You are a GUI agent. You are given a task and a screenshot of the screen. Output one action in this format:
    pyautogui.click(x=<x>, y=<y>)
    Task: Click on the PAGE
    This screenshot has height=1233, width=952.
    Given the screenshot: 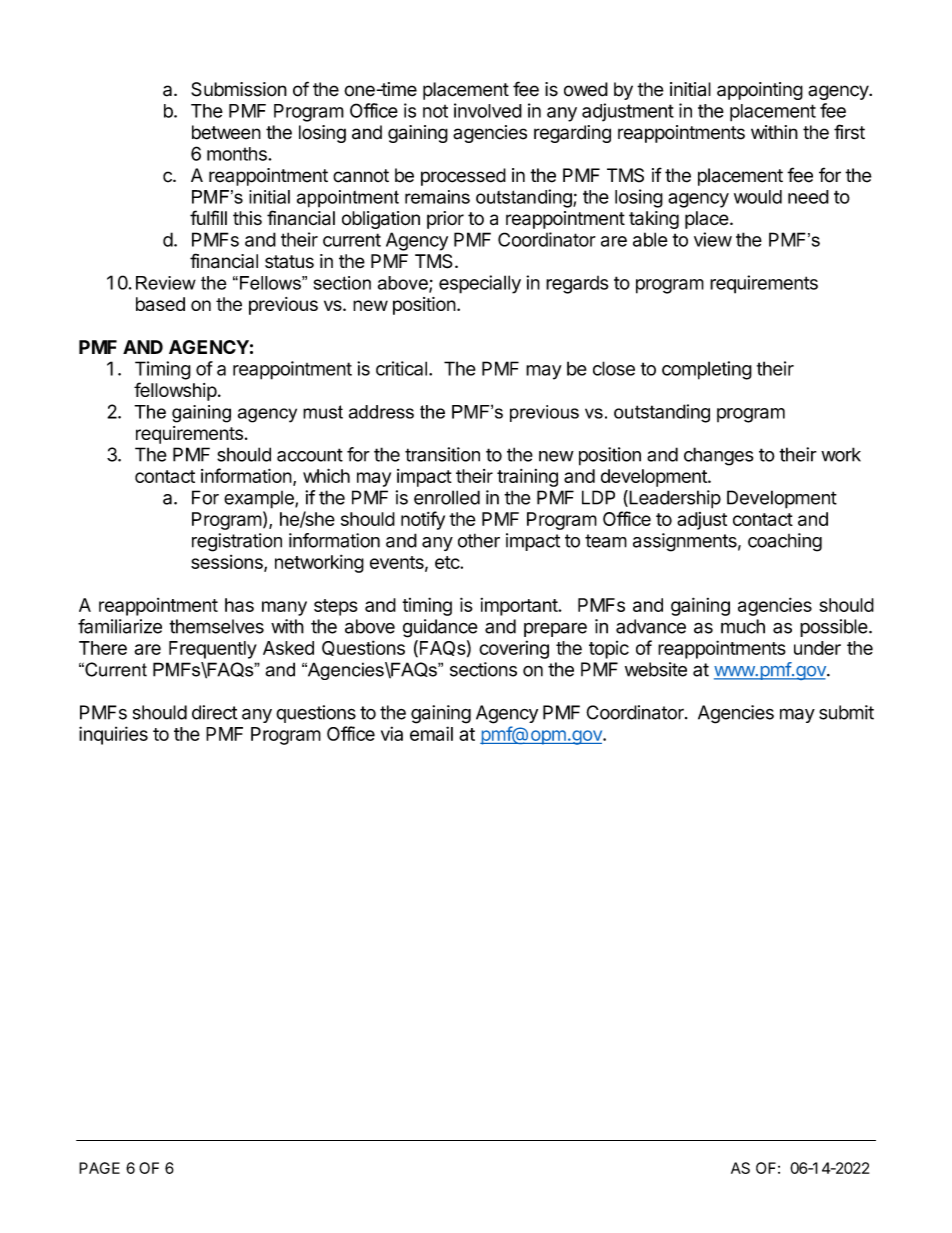 What is the action you would take?
    pyautogui.click(x=99, y=1168)
